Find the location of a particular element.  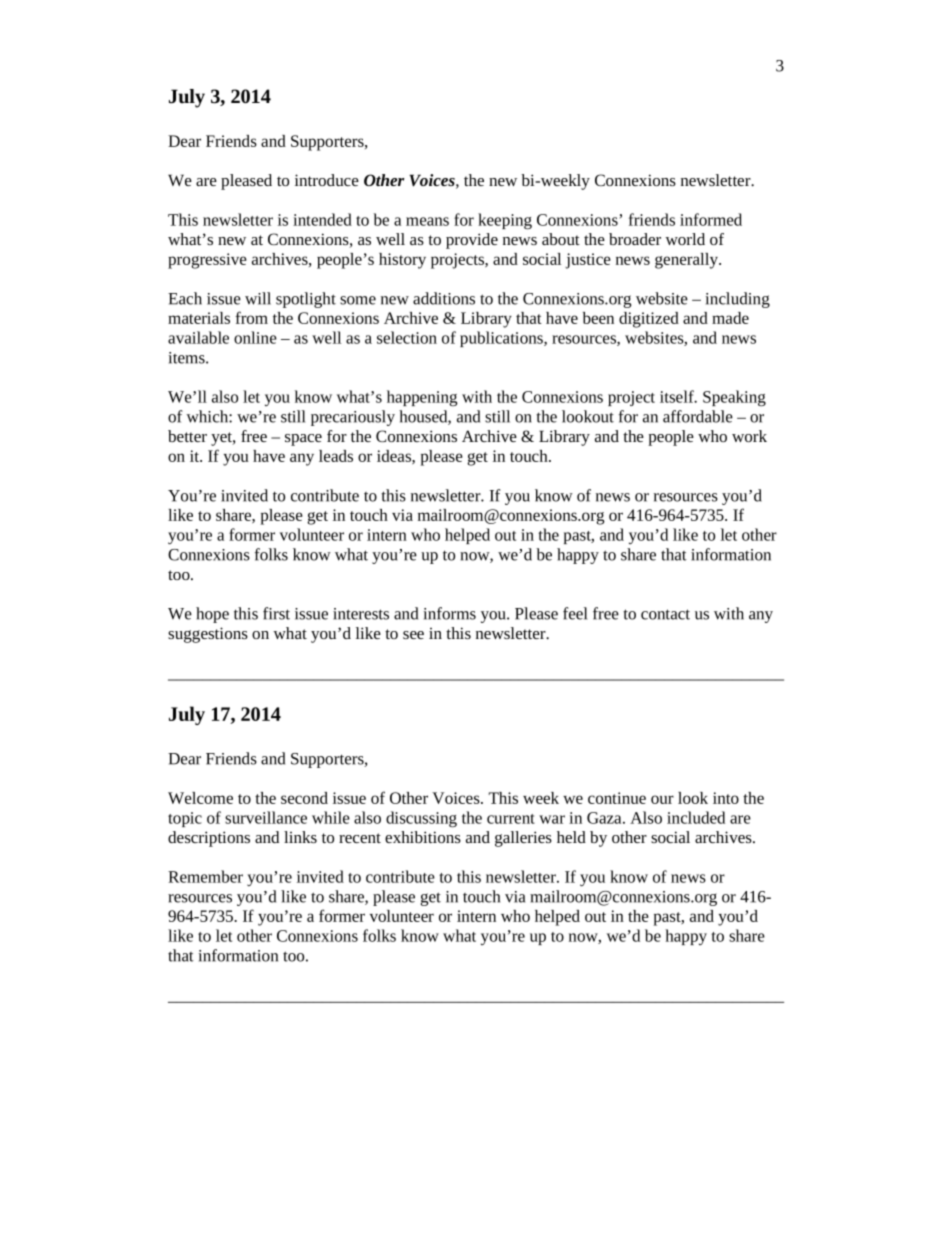

informed is located at coordinates (711, 219).
